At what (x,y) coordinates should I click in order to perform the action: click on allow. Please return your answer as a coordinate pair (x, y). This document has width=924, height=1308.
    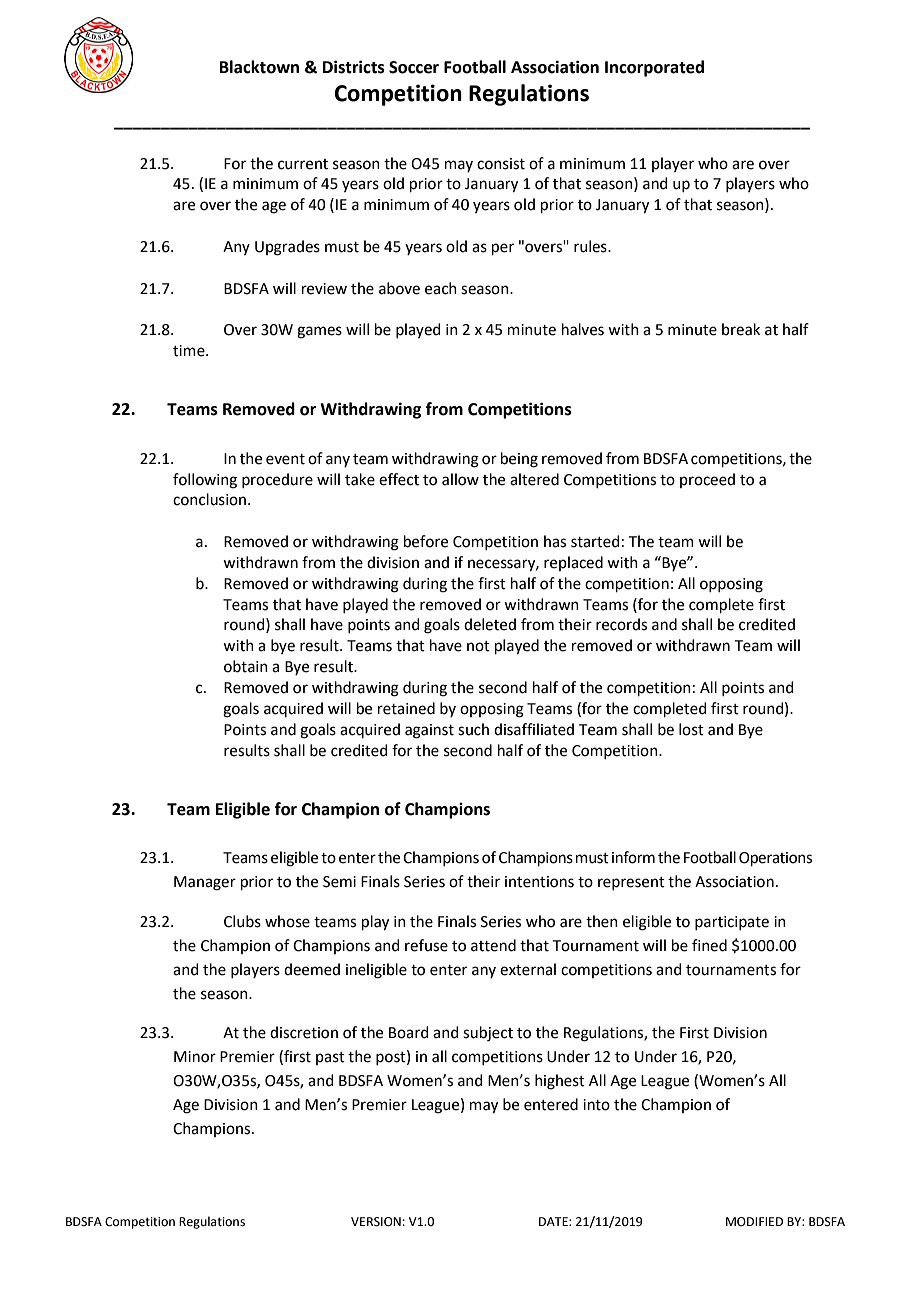
    Looking at the image, I should click on (460, 479).
